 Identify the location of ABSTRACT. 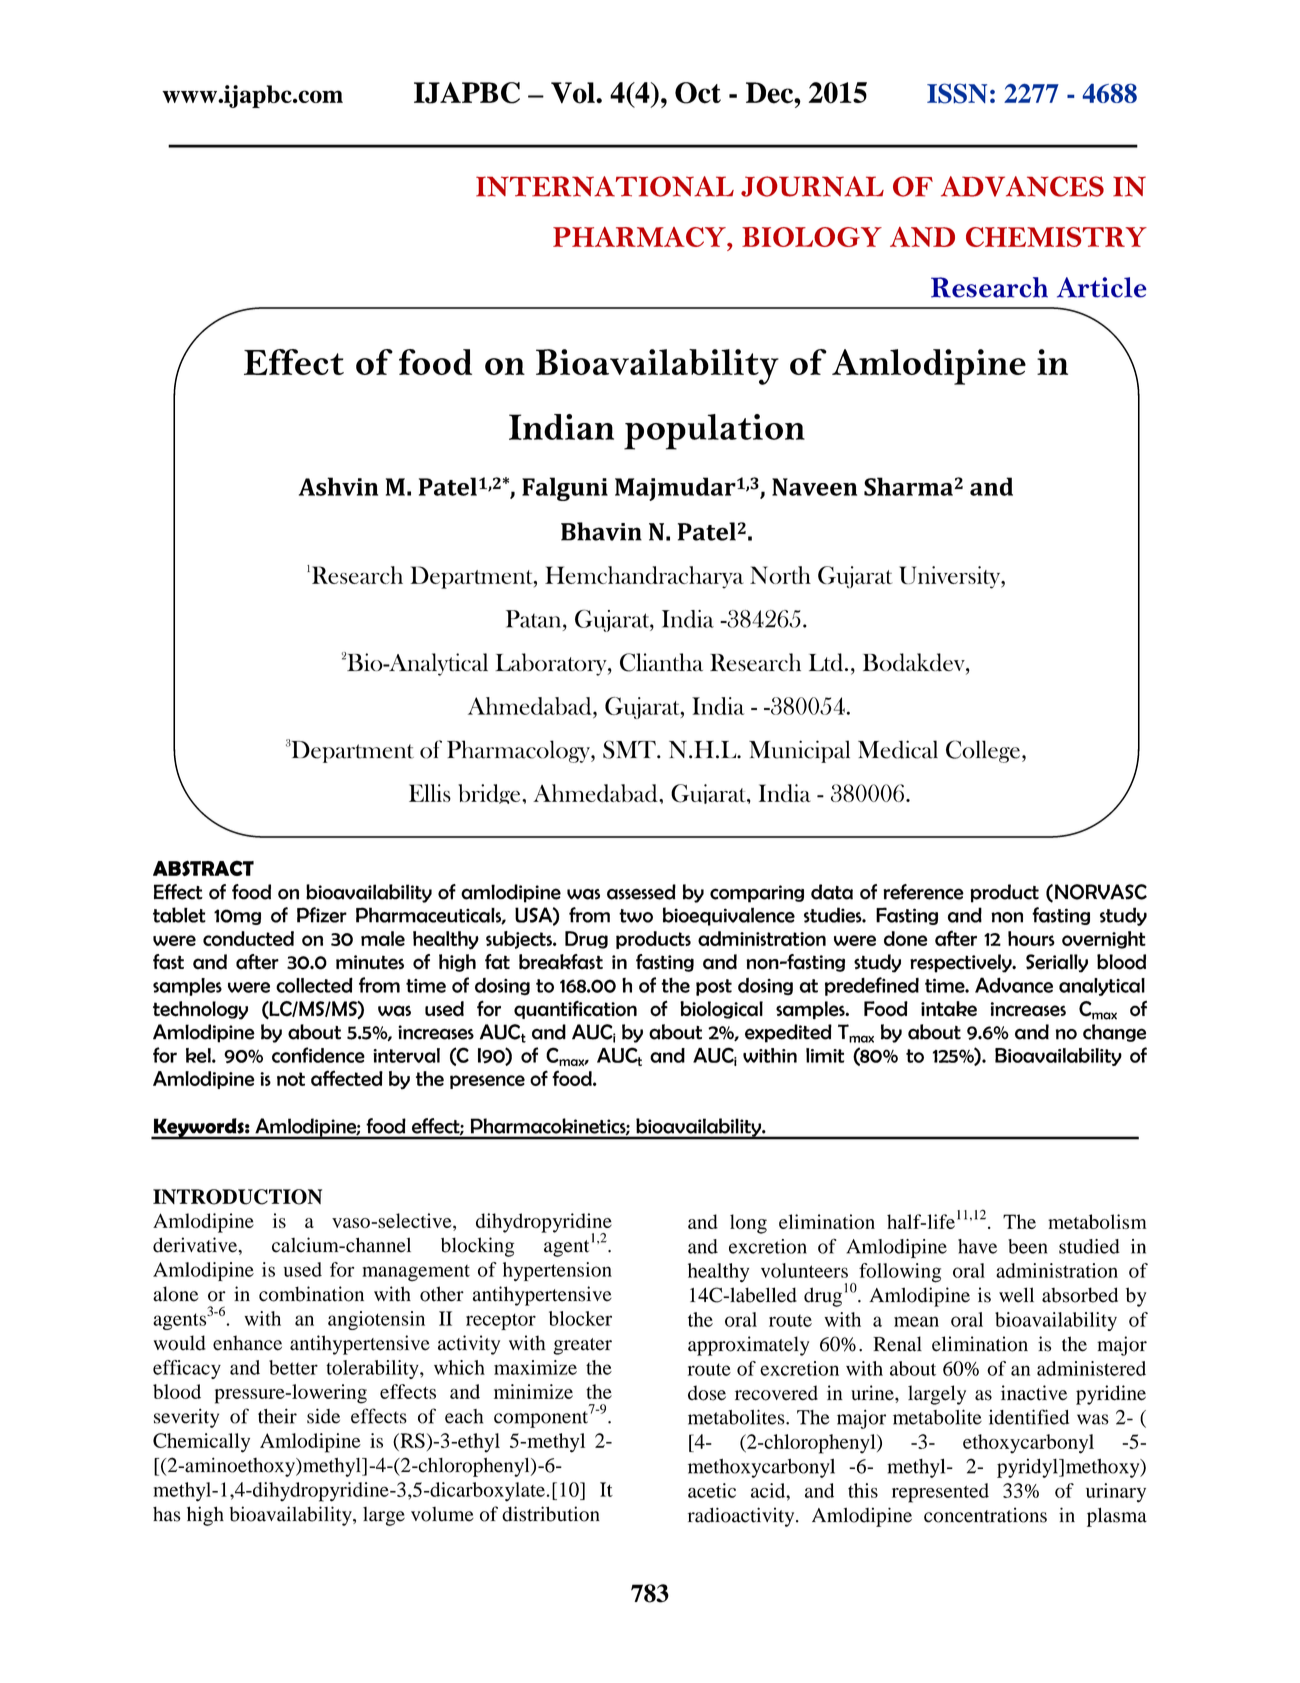
(203, 868).
